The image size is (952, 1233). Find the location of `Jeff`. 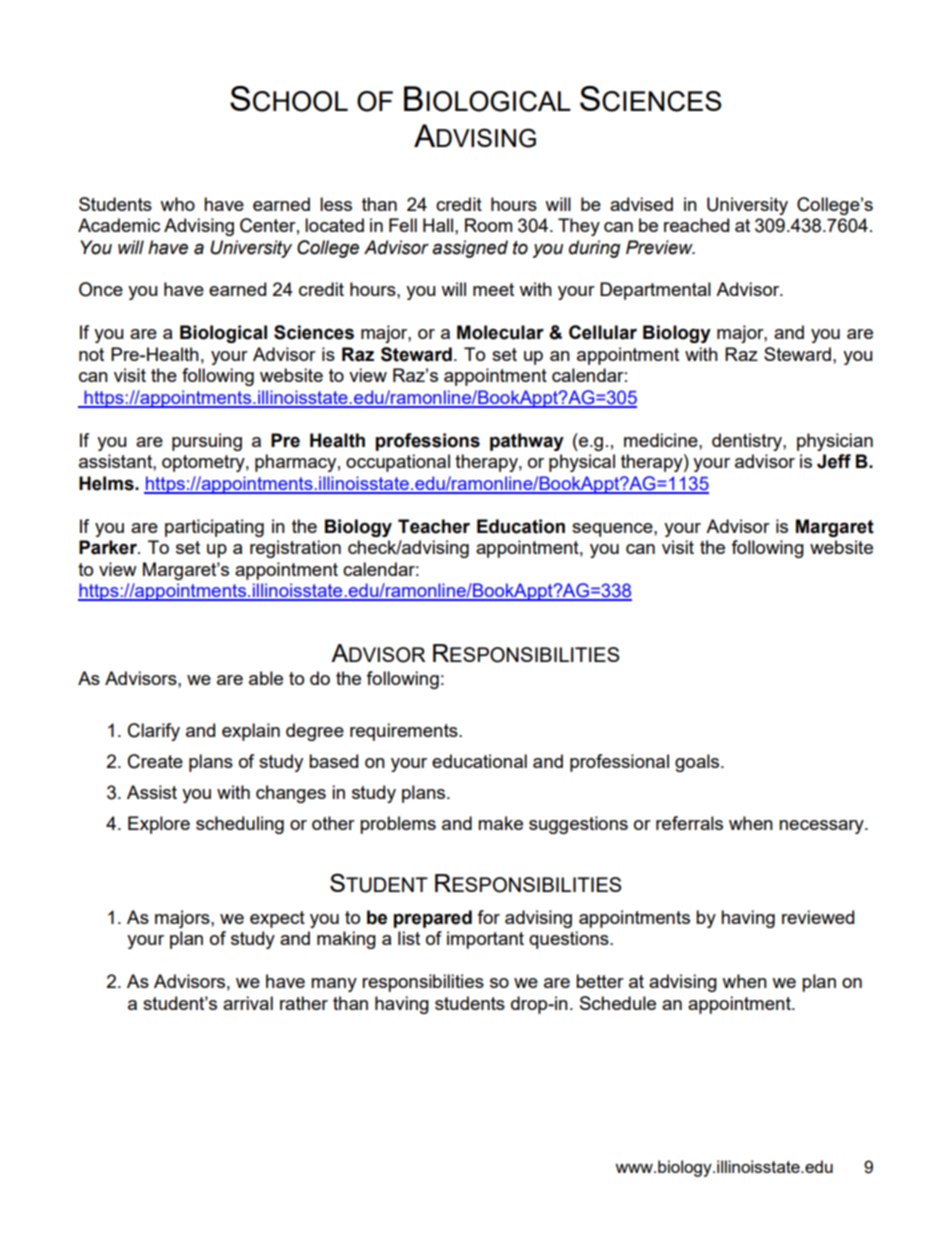

Jeff is located at coordinates (834, 461).
